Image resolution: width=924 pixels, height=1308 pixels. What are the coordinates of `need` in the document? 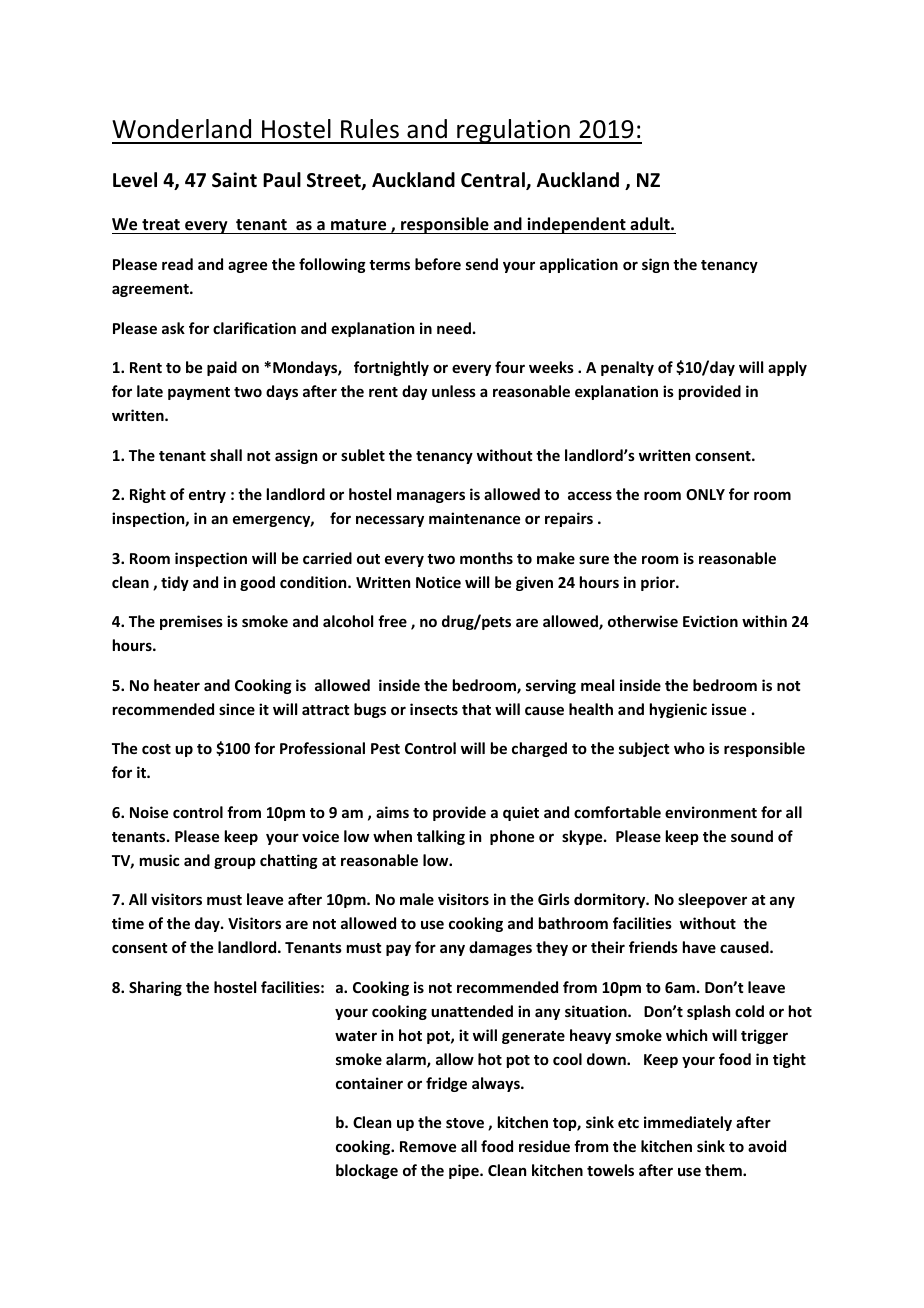 It's located at (454, 328).
